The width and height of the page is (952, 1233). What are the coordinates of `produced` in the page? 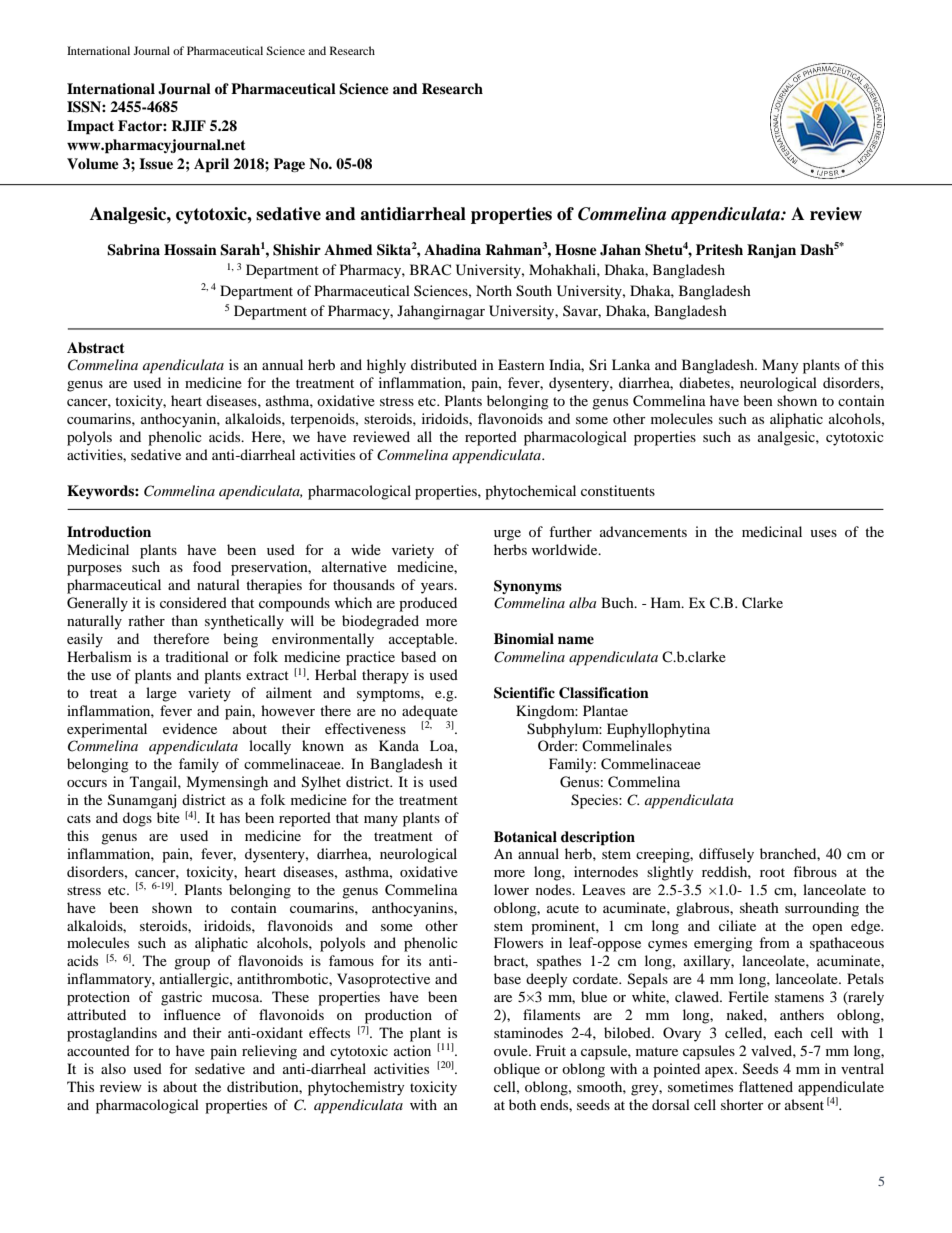 It's located at (428, 604).
